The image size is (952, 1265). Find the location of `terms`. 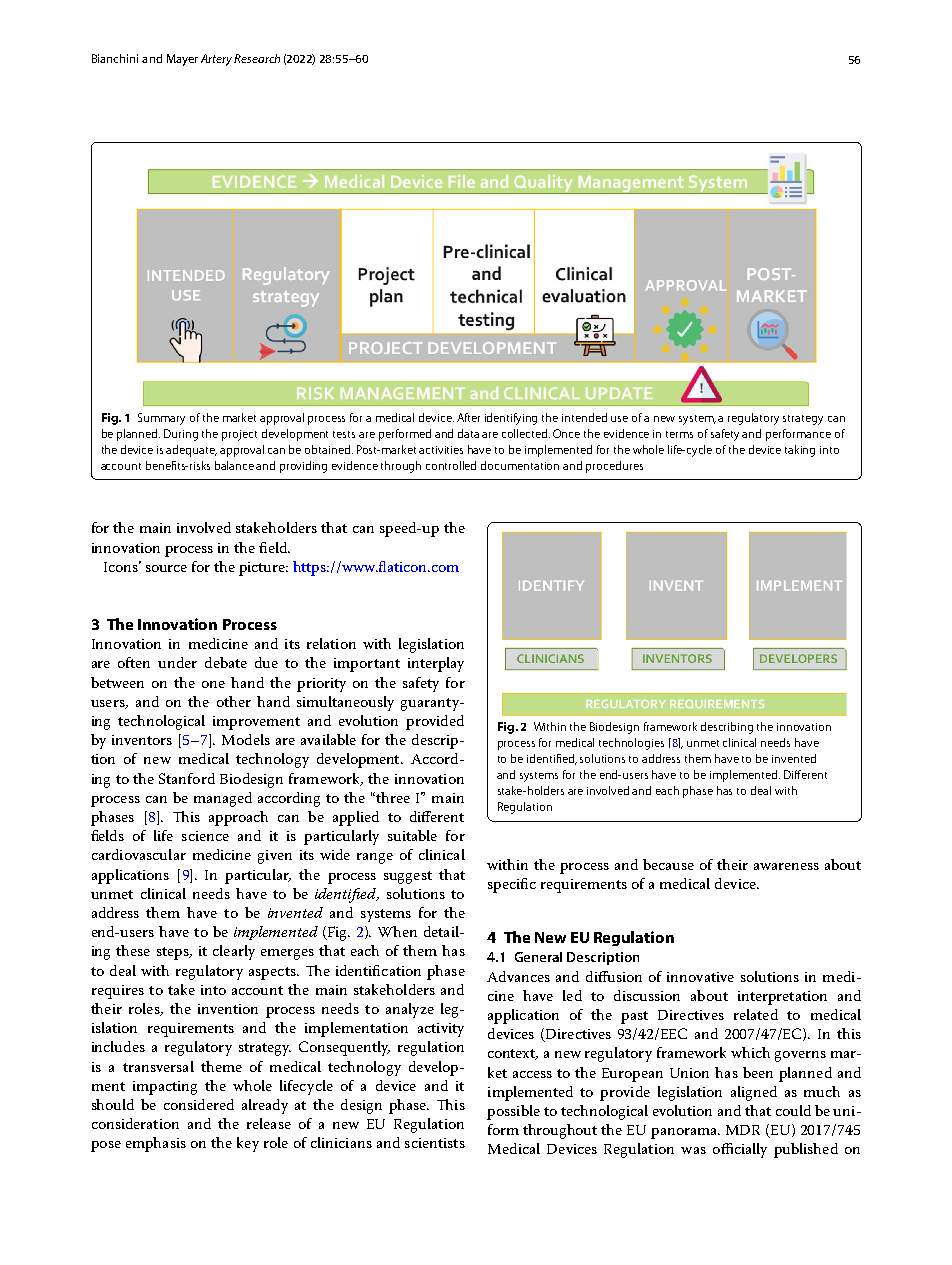

terms is located at coordinates (679, 434).
